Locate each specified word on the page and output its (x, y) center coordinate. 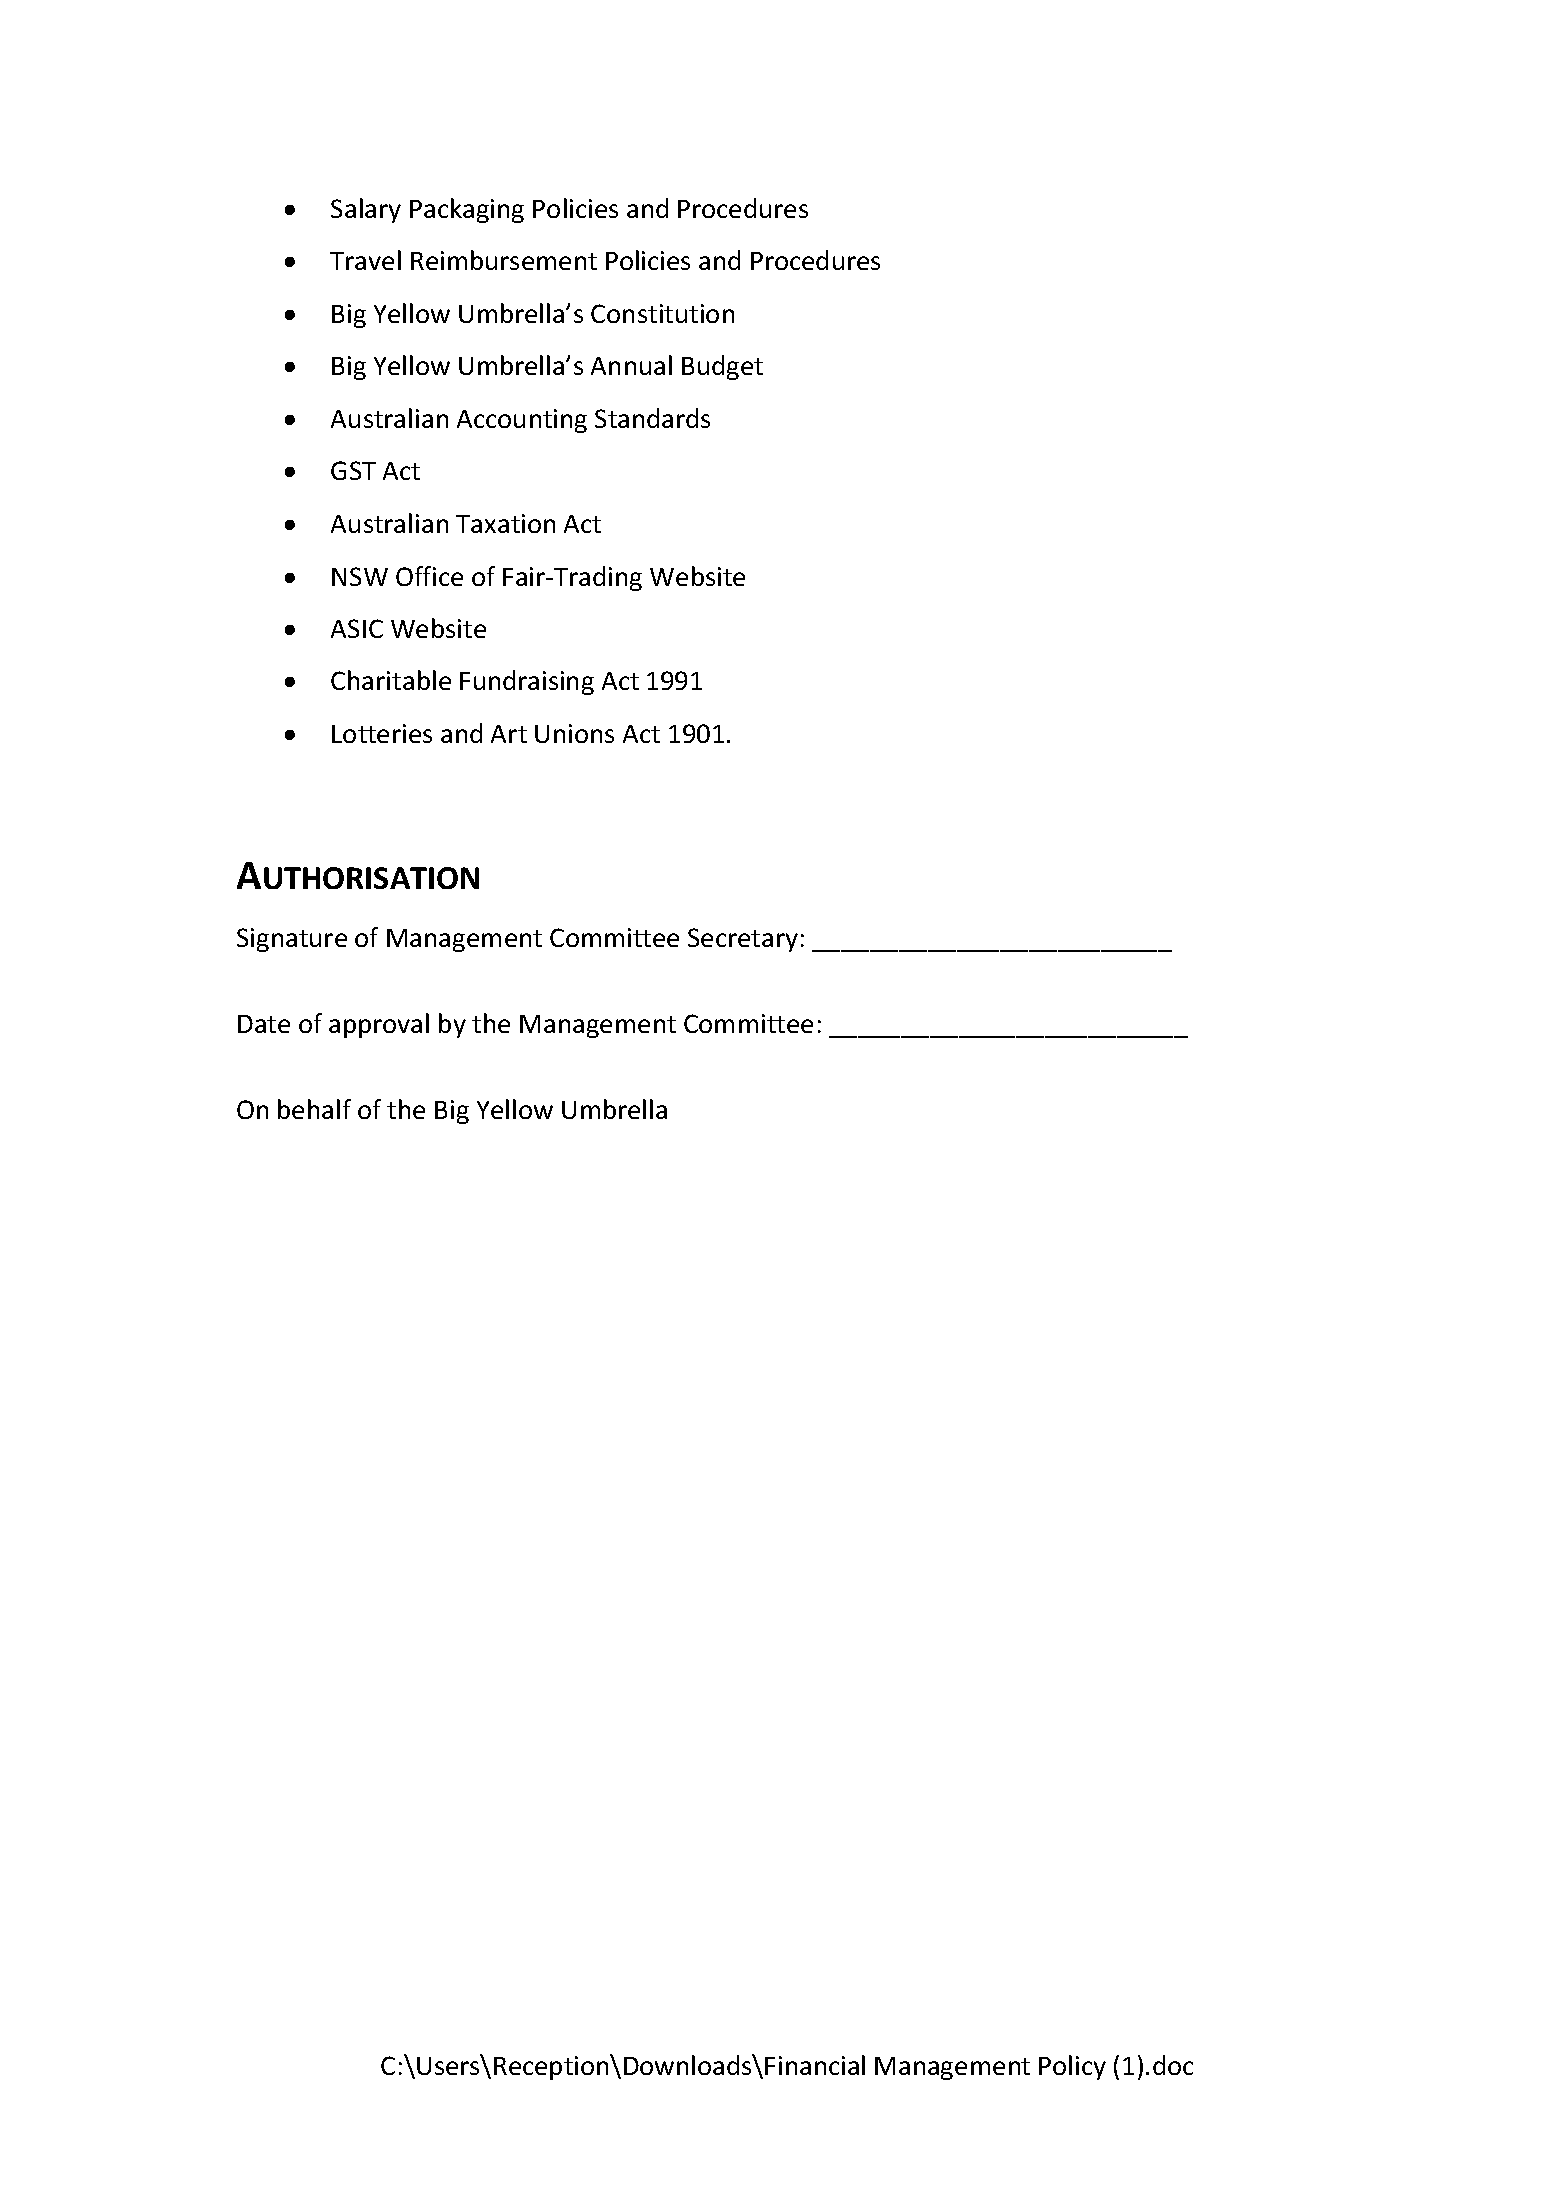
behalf (314, 1109)
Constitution (662, 313)
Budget (722, 367)
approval (379, 1025)
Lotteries (382, 733)
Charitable (391, 680)
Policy (1072, 2067)
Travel (365, 260)
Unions (574, 733)
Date (264, 1024)
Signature (292, 940)
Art (509, 734)
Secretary (743, 940)
